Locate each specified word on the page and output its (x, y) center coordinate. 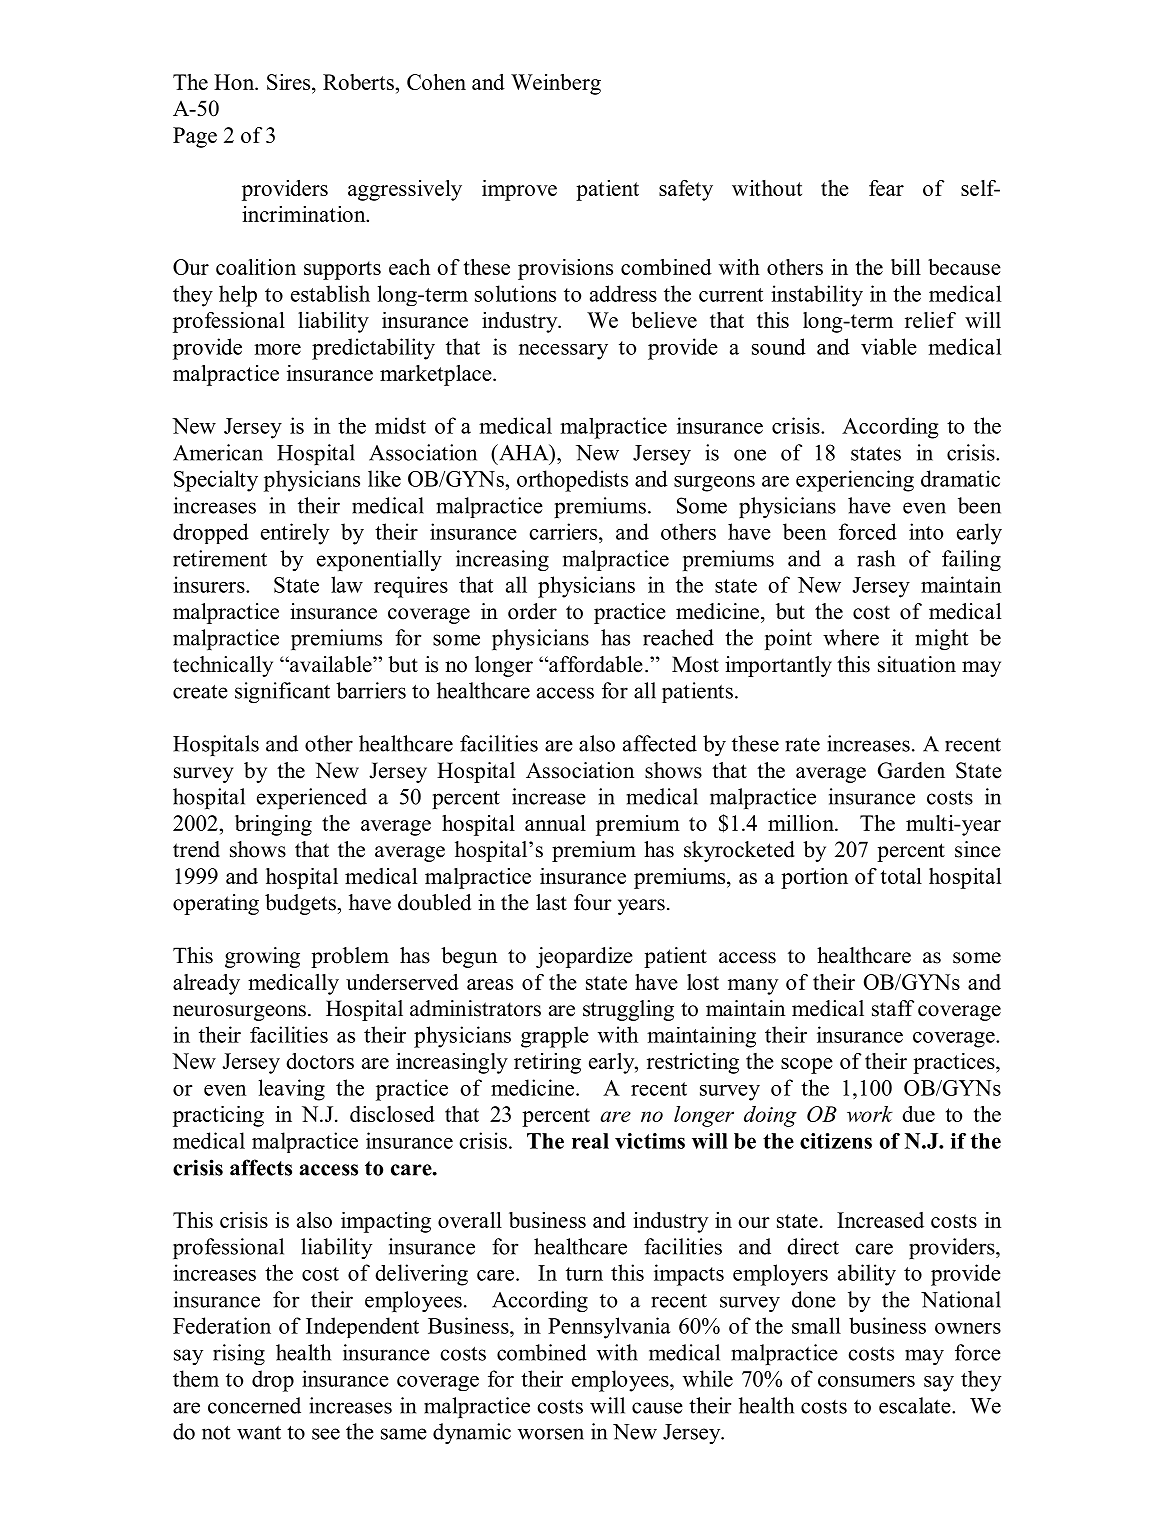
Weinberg (556, 84)
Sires (290, 82)
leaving (292, 1090)
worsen (551, 1434)
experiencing (855, 481)
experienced (312, 798)
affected (660, 743)
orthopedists (572, 481)
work (870, 1114)
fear (886, 188)
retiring (547, 1063)
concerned (254, 1405)
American (218, 452)
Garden (911, 770)
